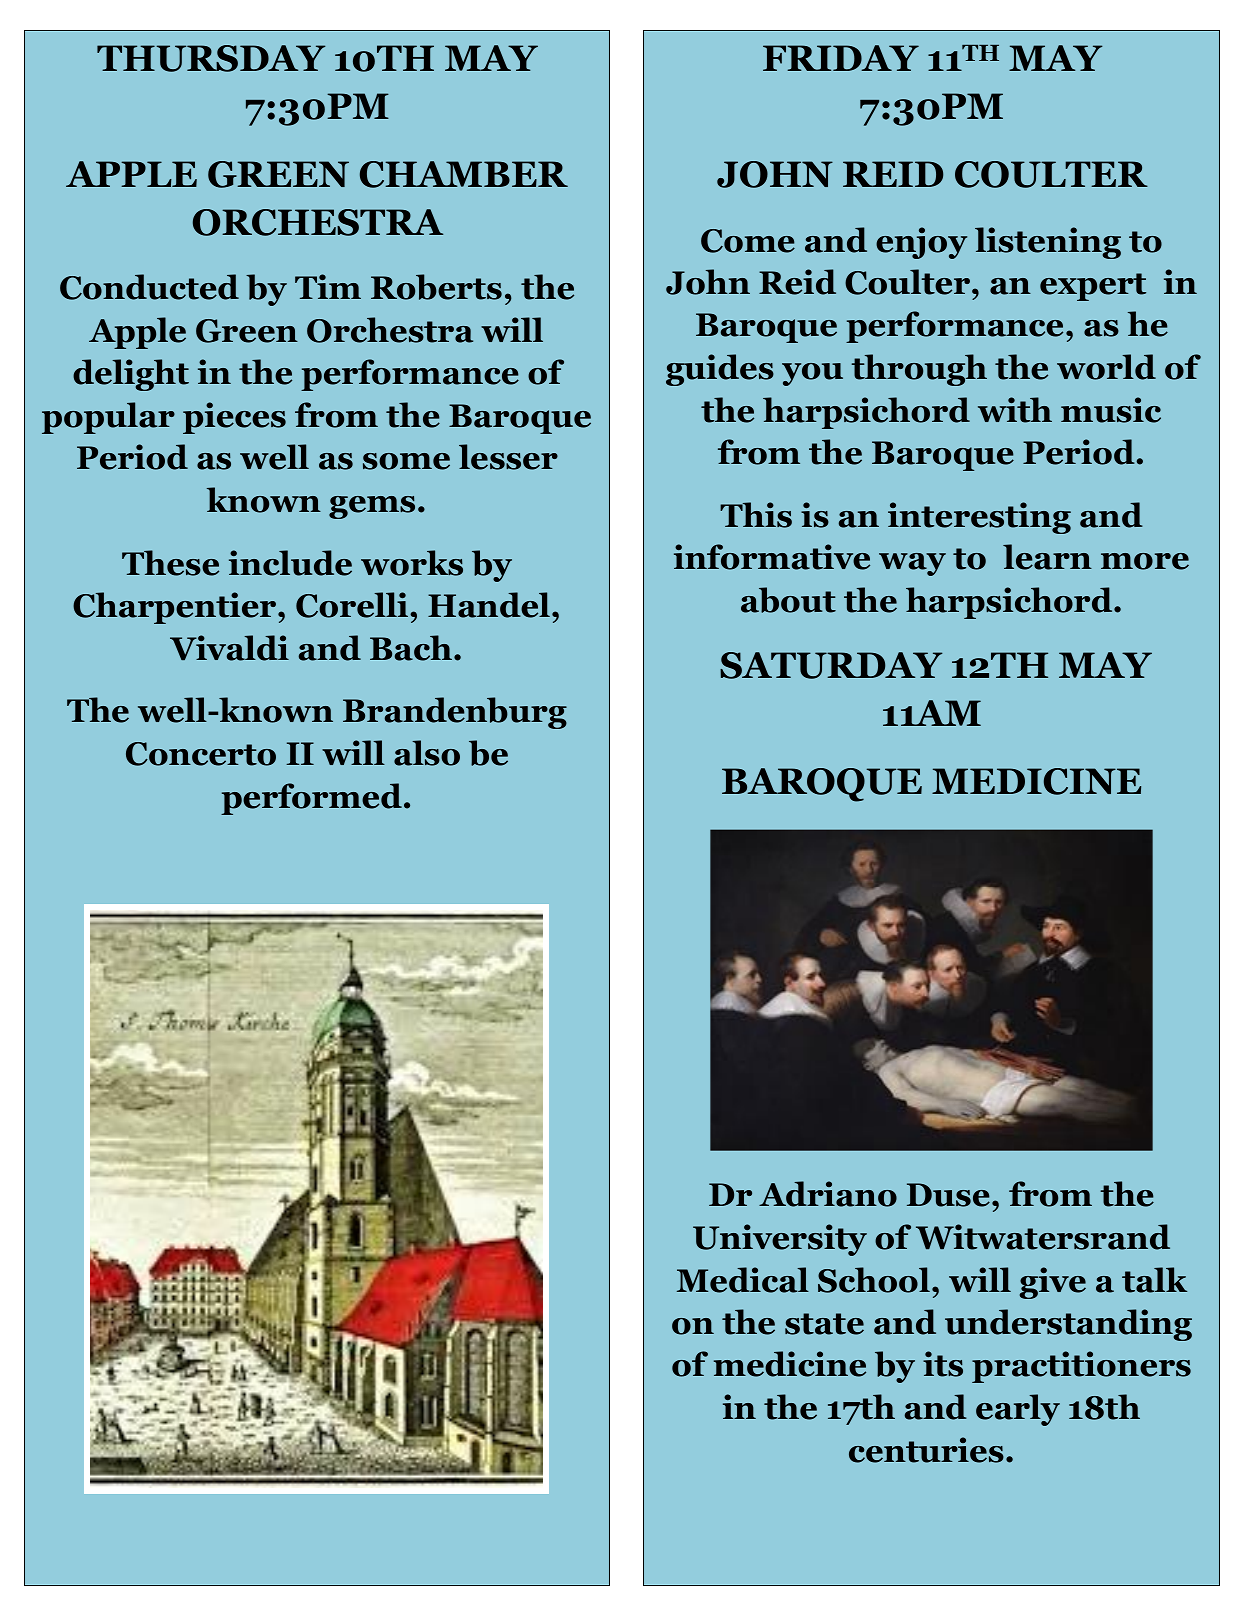 The image size is (1244, 1610). What do you see at coordinates (211, 58) in the page?
I see `THURSDAY` at bounding box center [211, 58].
